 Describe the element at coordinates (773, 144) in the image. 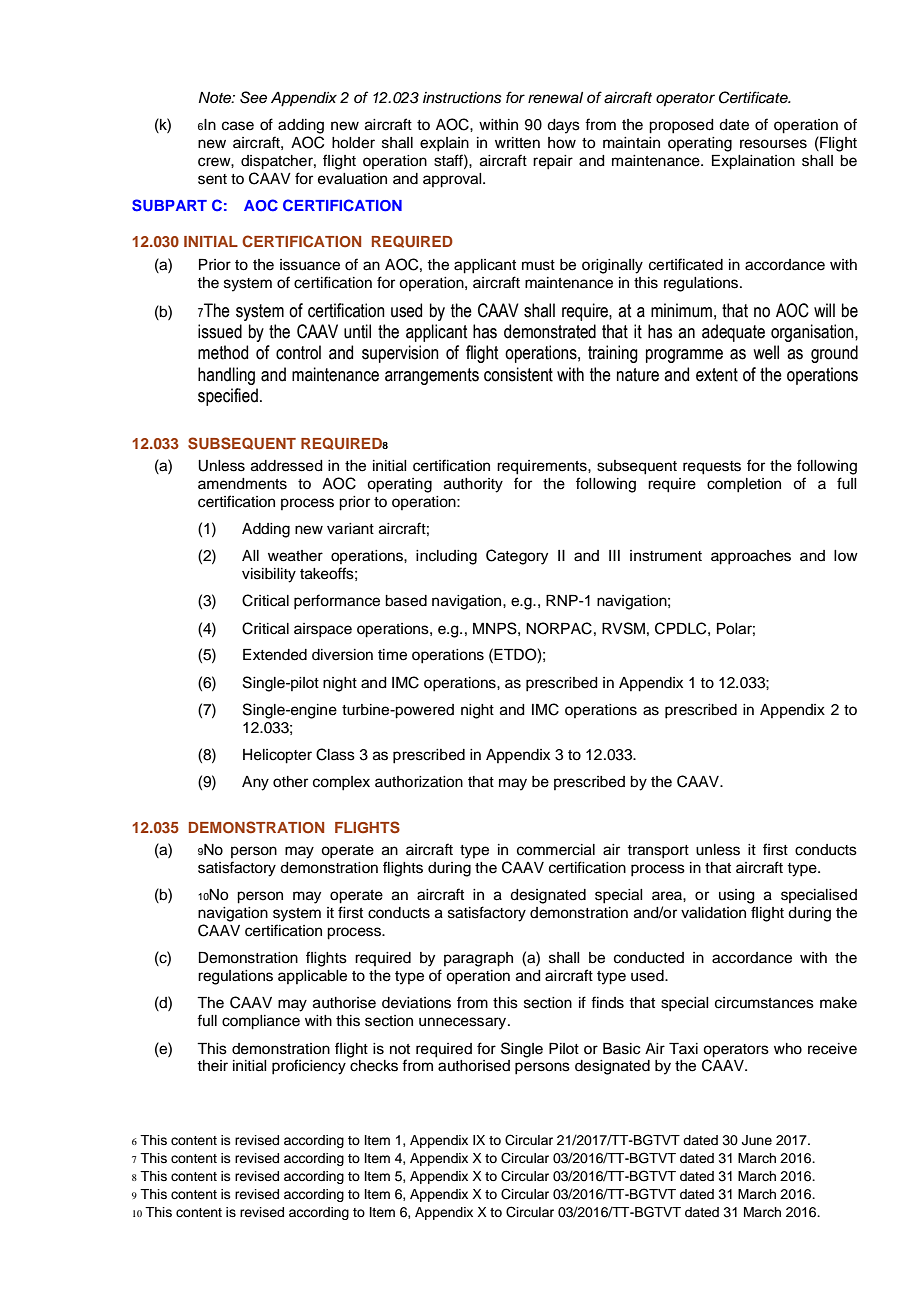

I see `resourses` at that location.
